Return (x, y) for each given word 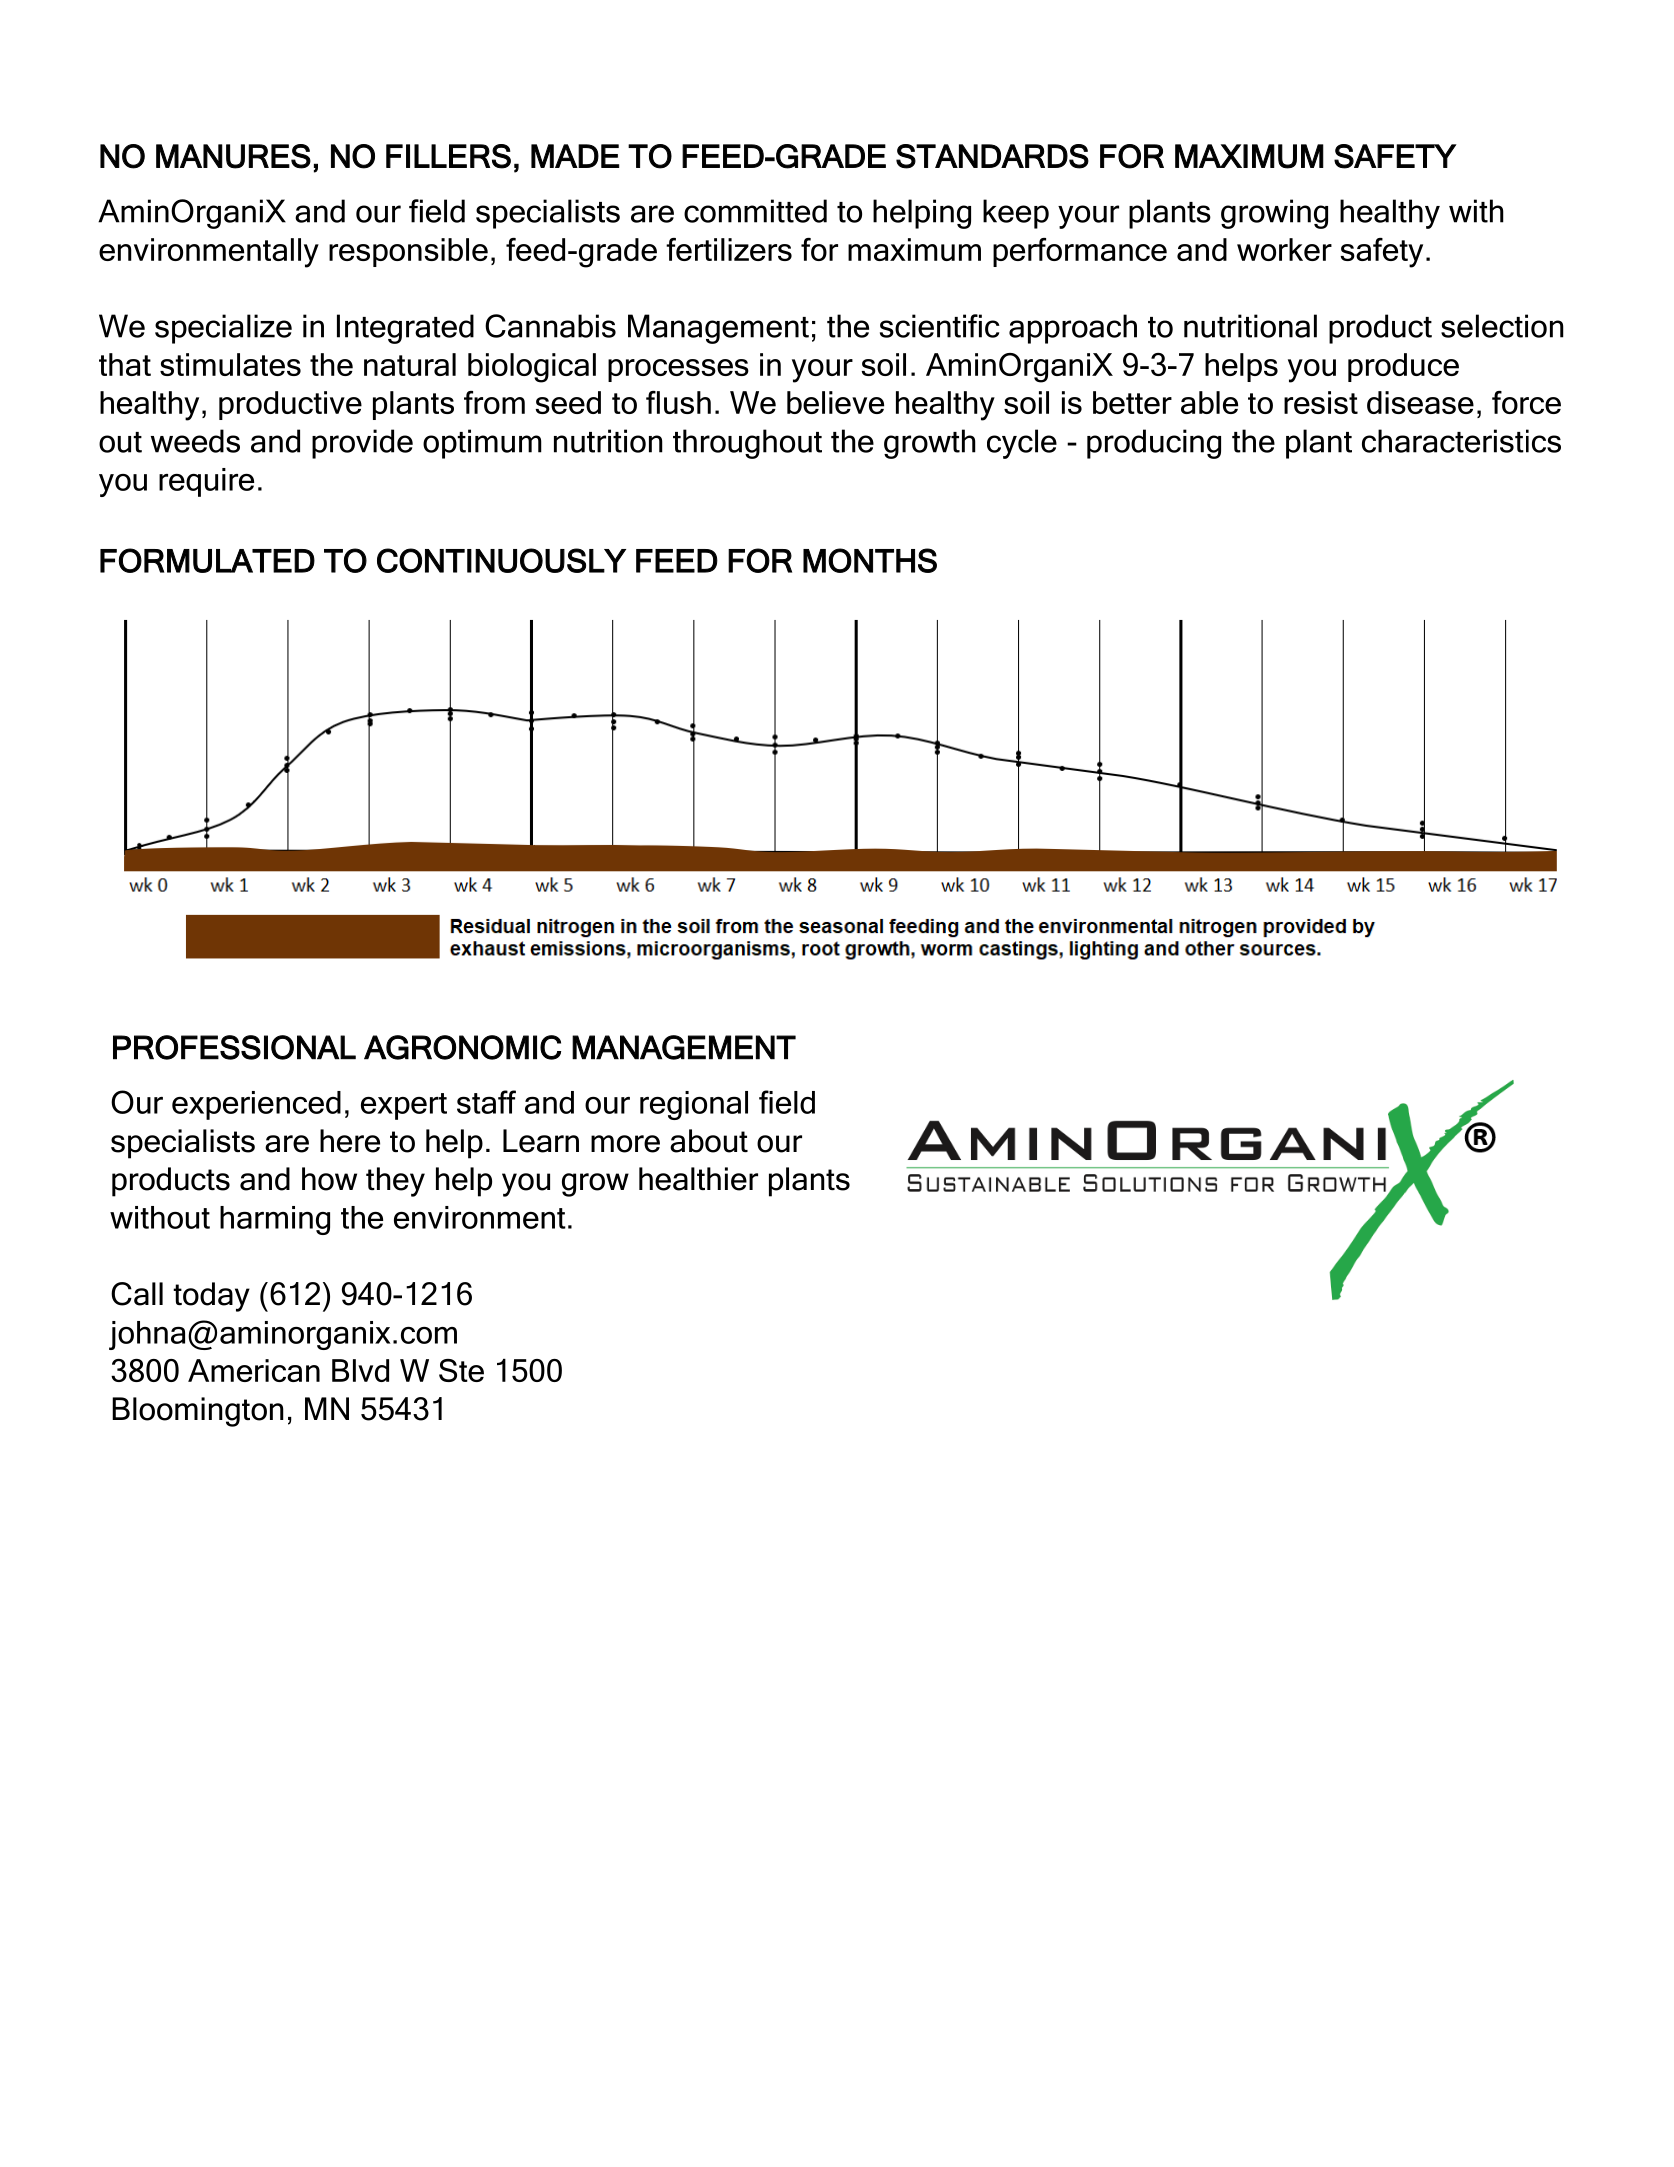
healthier (698, 1179)
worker (1284, 249)
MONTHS (870, 560)
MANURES (233, 156)
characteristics (1461, 441)
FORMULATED (207, 560)
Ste (461, 1370)
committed (755, 211)
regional (694, 1105)
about (709, 1141)
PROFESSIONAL (234, 1047)
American (254, 1370)
